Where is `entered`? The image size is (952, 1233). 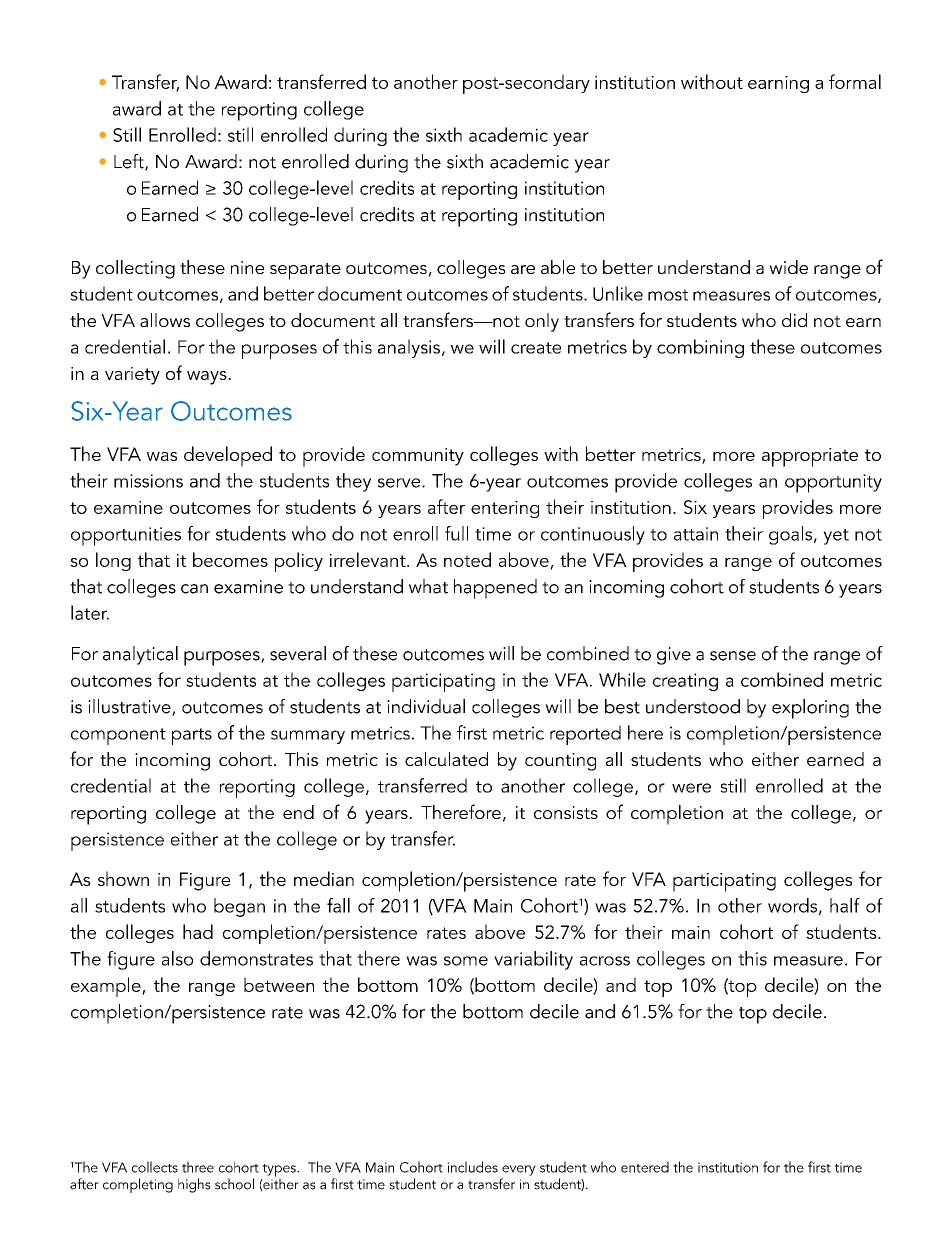 entered is located at coordinates (645, 1167).
